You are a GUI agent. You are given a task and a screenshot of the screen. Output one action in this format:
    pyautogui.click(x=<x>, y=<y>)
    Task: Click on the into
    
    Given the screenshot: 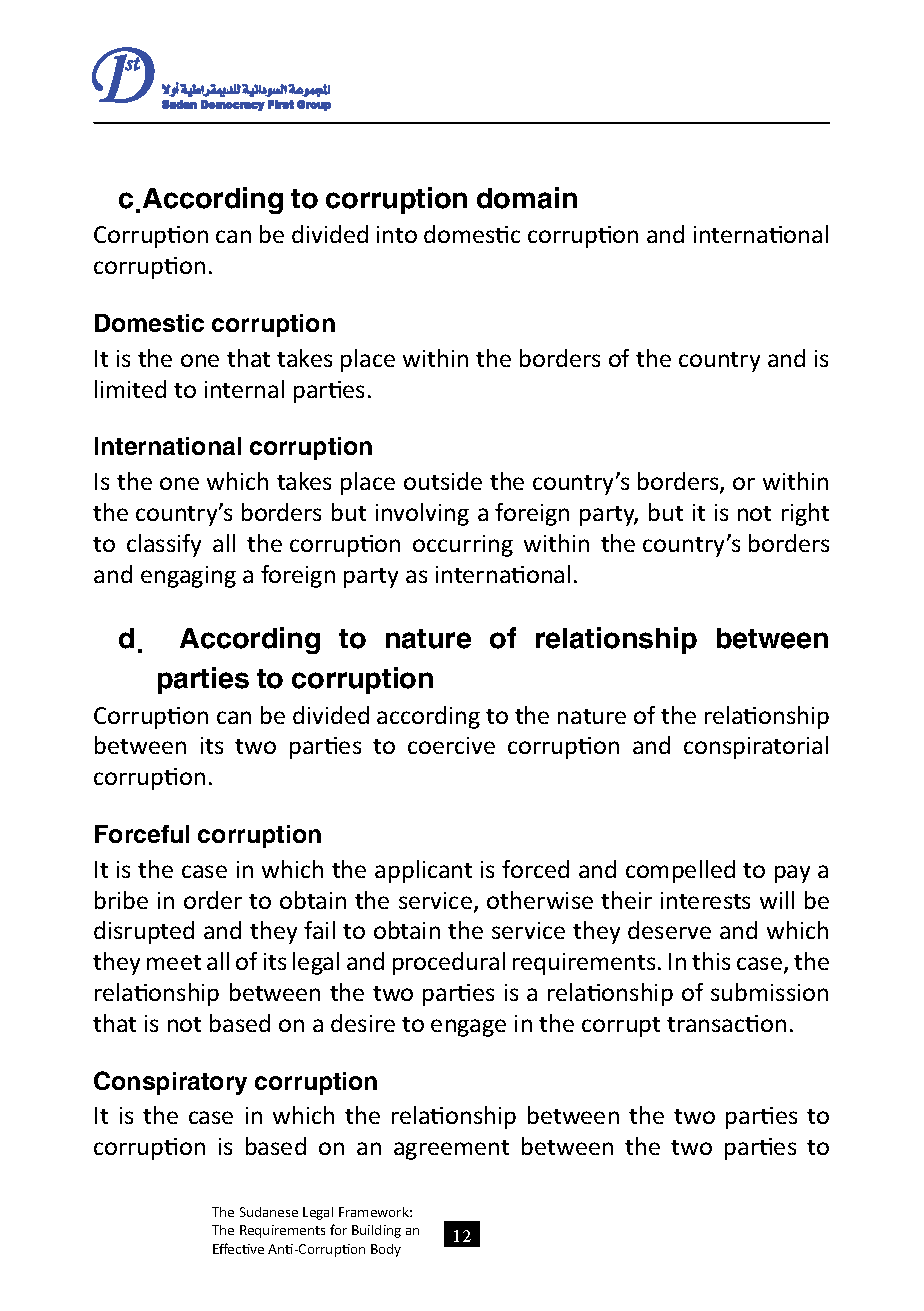 What is the action you would take?
    pyautogui.click(x=397, y=234)
